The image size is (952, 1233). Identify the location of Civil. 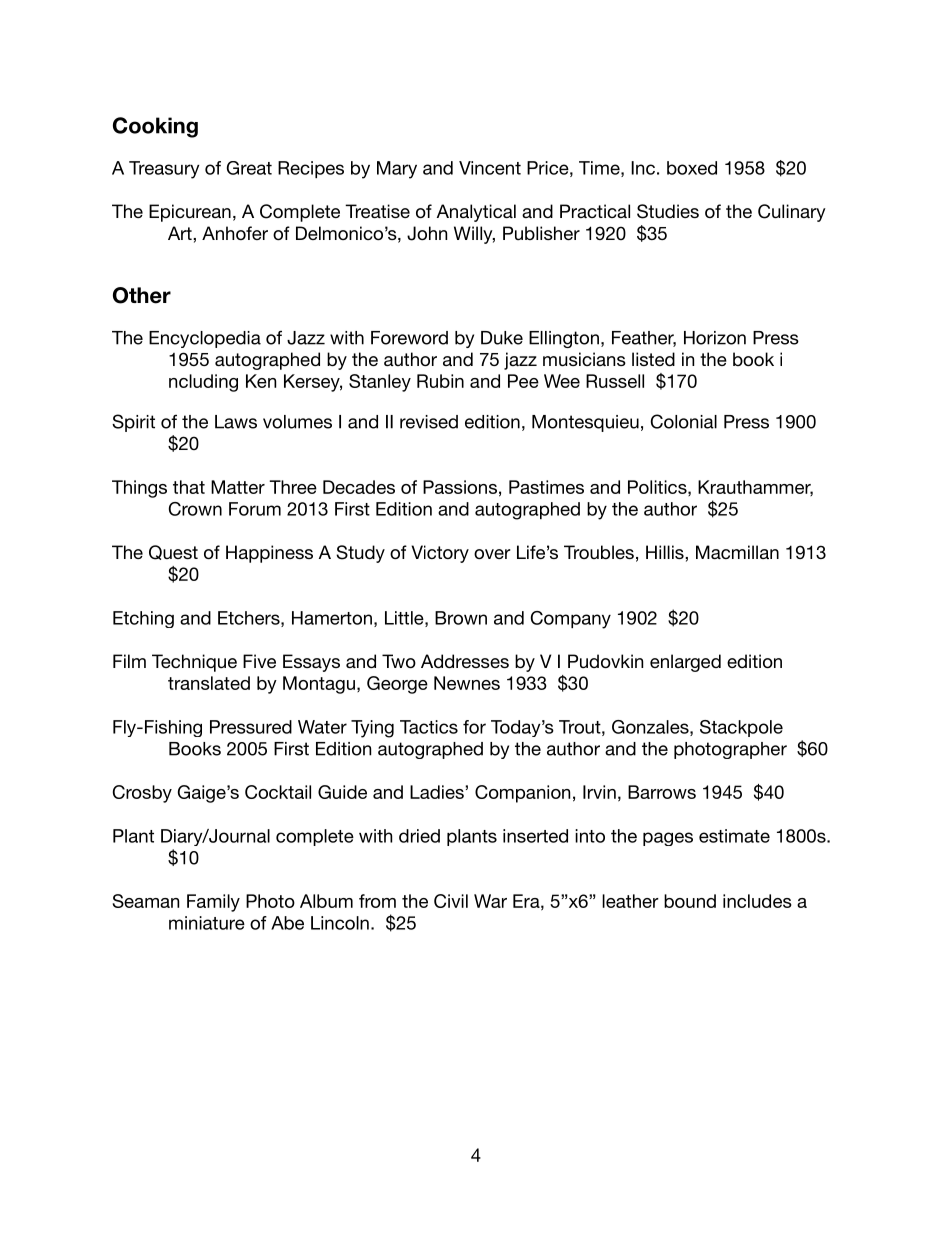
(451, 901).
